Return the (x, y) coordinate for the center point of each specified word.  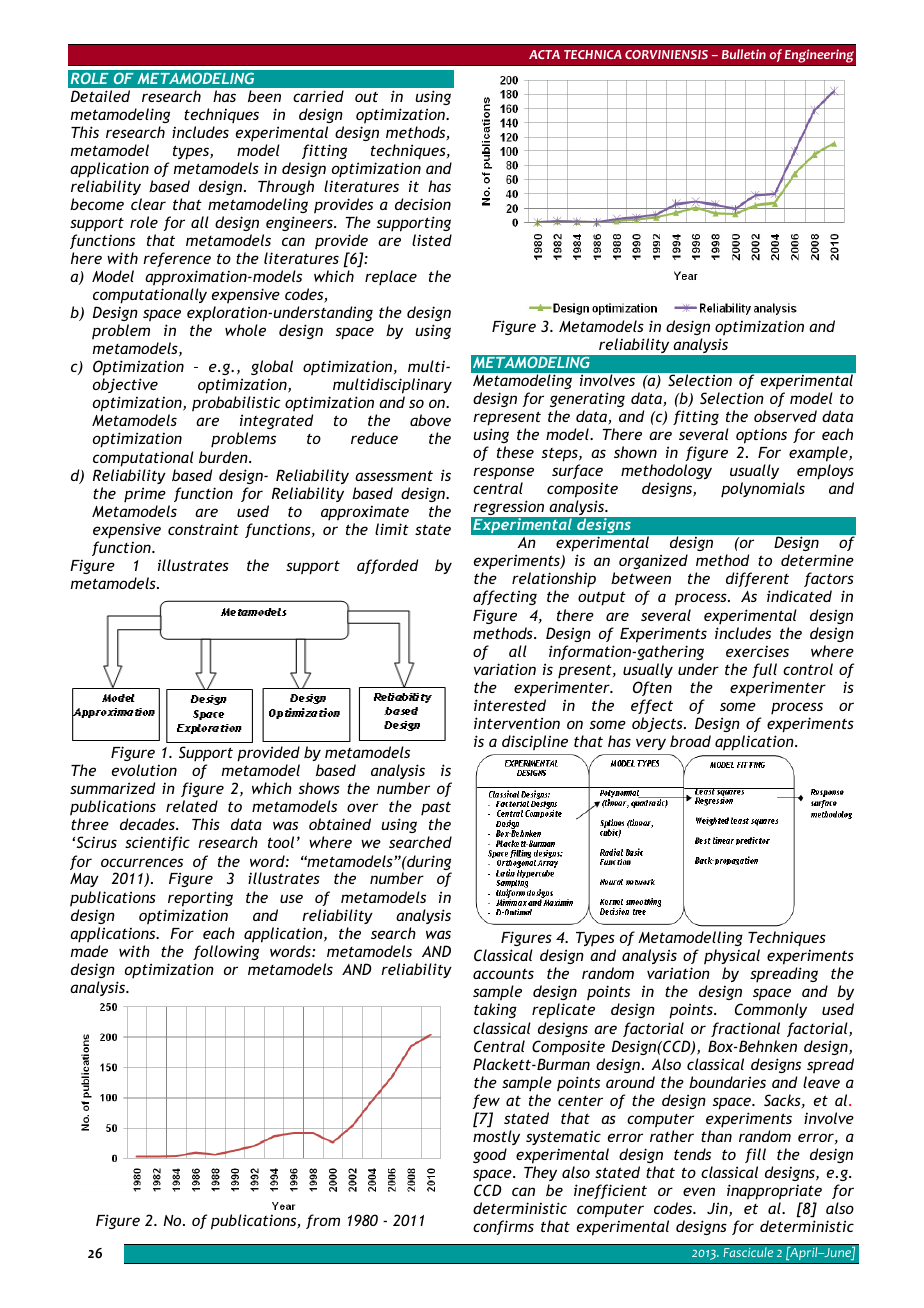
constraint (203, 529)
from (323, 1221)
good (490, 1155)
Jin (718, 1209)
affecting (505, 597)
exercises (757, 651)
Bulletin (744, 54)
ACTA (544, 54)
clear (148, 204)
